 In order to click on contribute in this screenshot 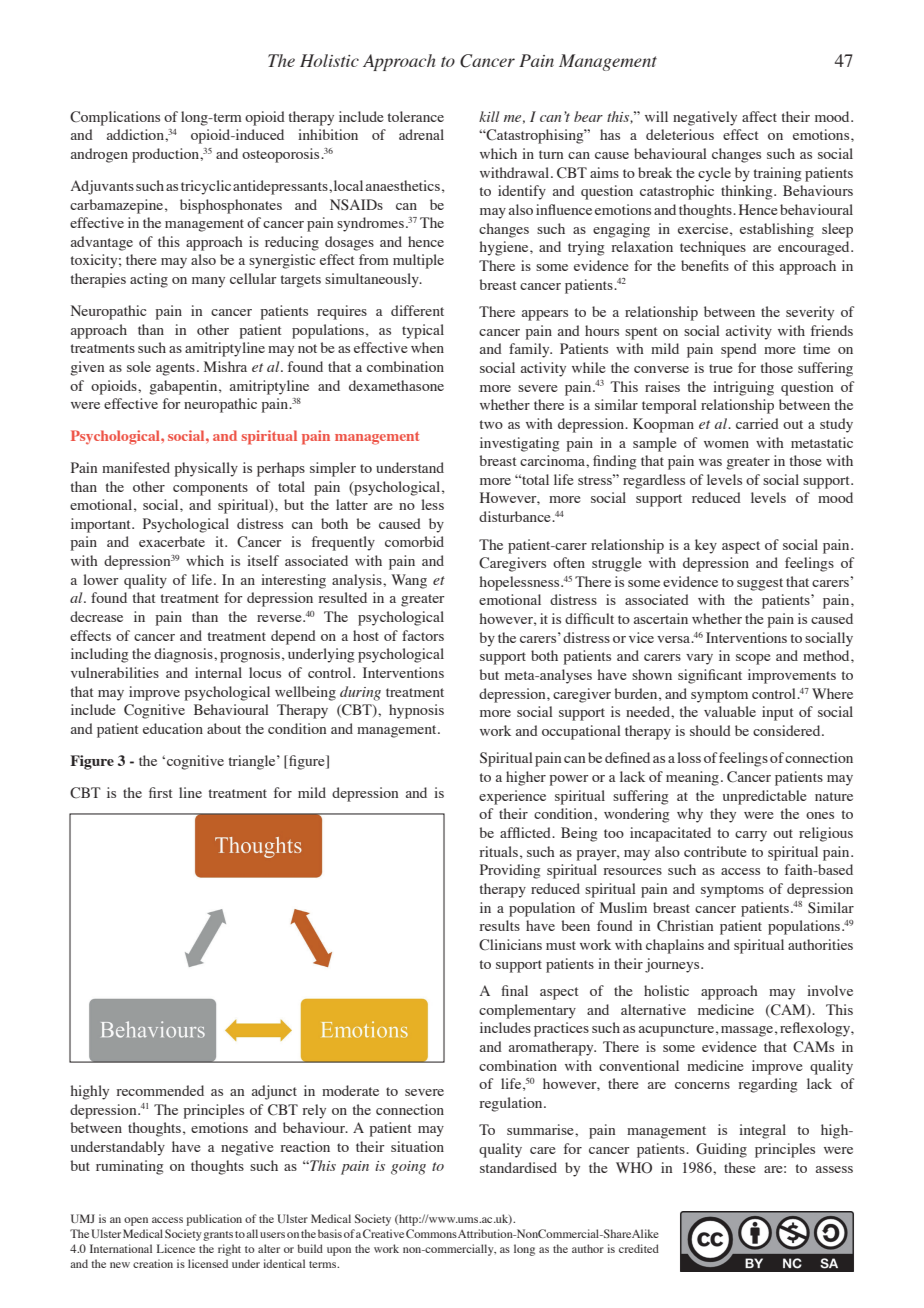, I will do `click(715, 851)`.
